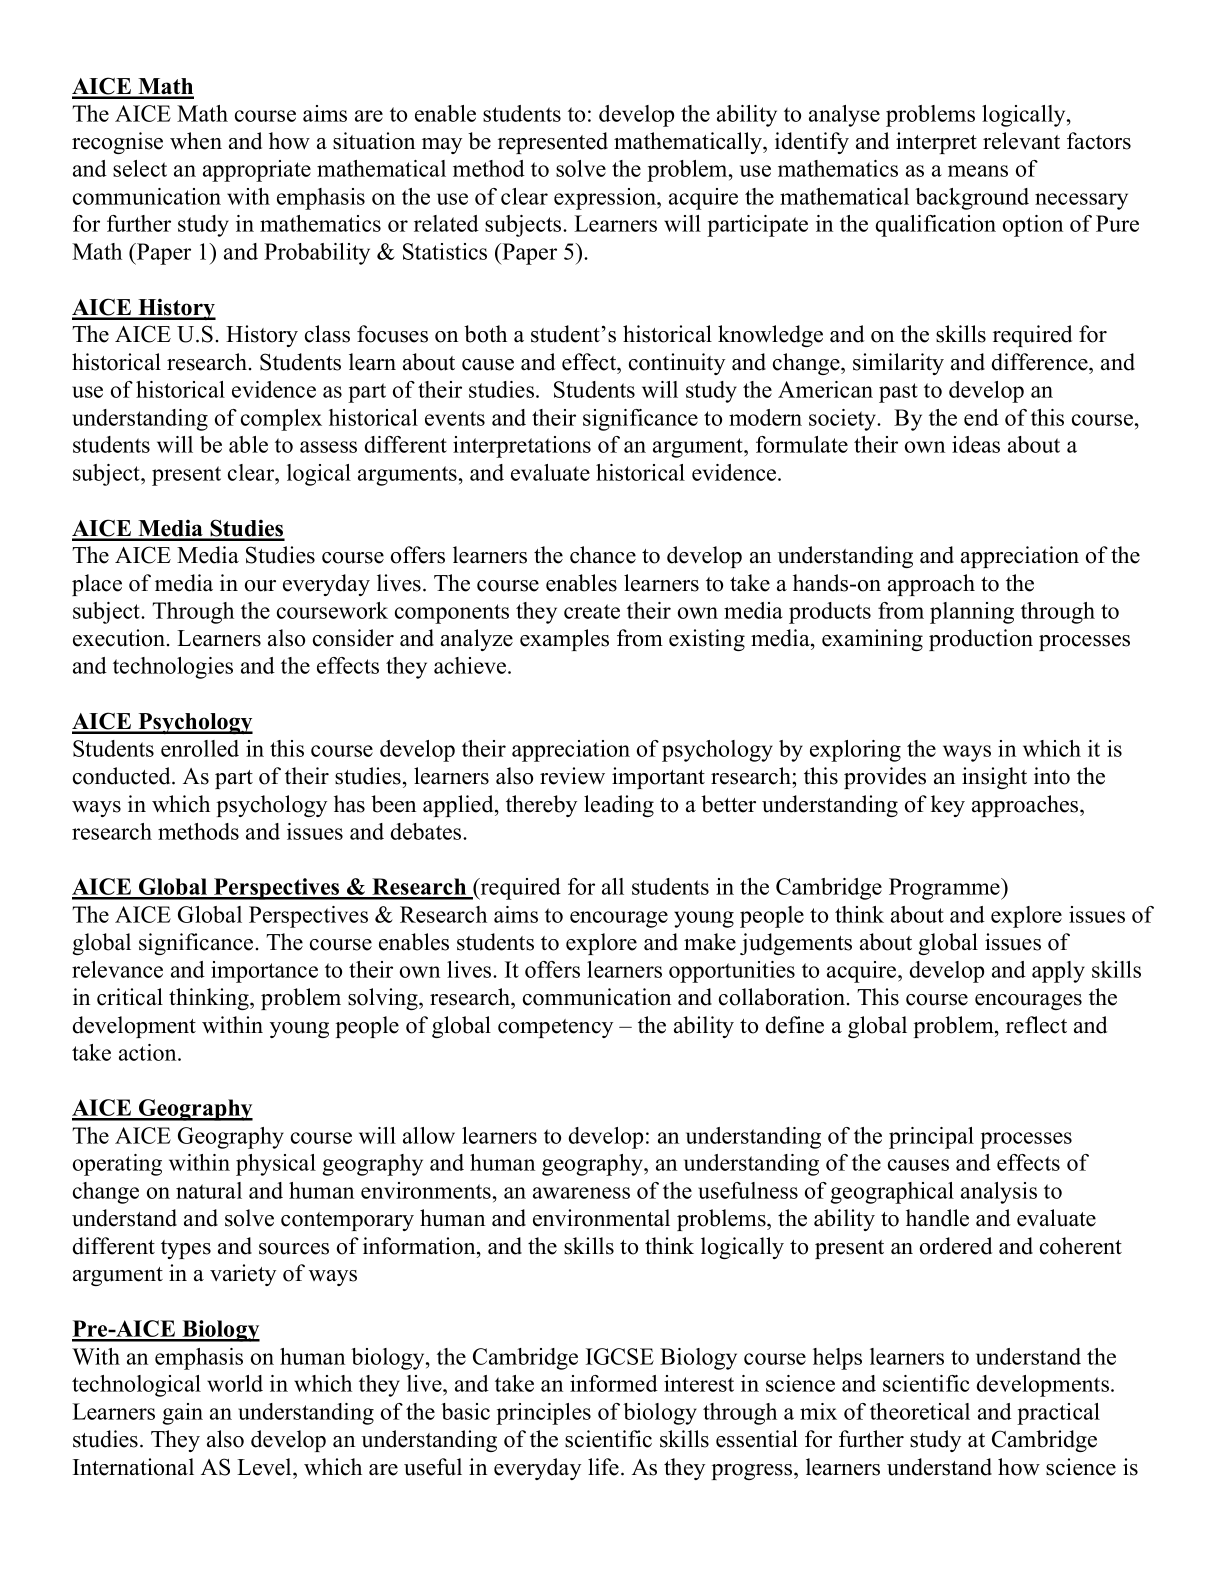  I want to click on gain, so click(182, 1414).
